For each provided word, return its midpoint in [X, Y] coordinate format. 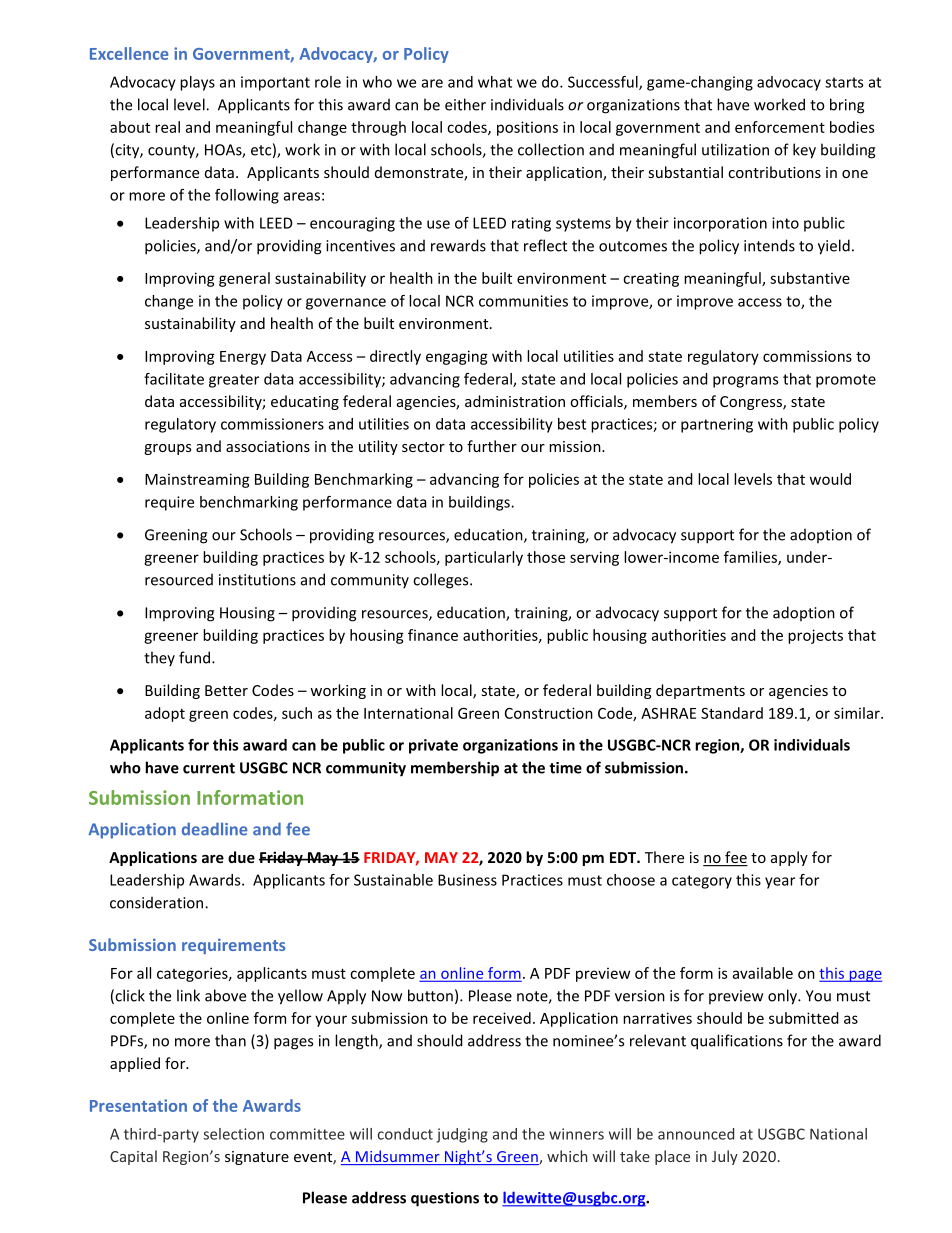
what [495, 82]
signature [257, 1158]
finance [433, 635]
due [241, 857]
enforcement [780, 127]
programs [745, 382]
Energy [243, 358]
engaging [457, 357]
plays [197, 83]
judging [462, 1135]
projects [815, 636]
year [780, 883]
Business [467, 880]
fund [194, 657]
